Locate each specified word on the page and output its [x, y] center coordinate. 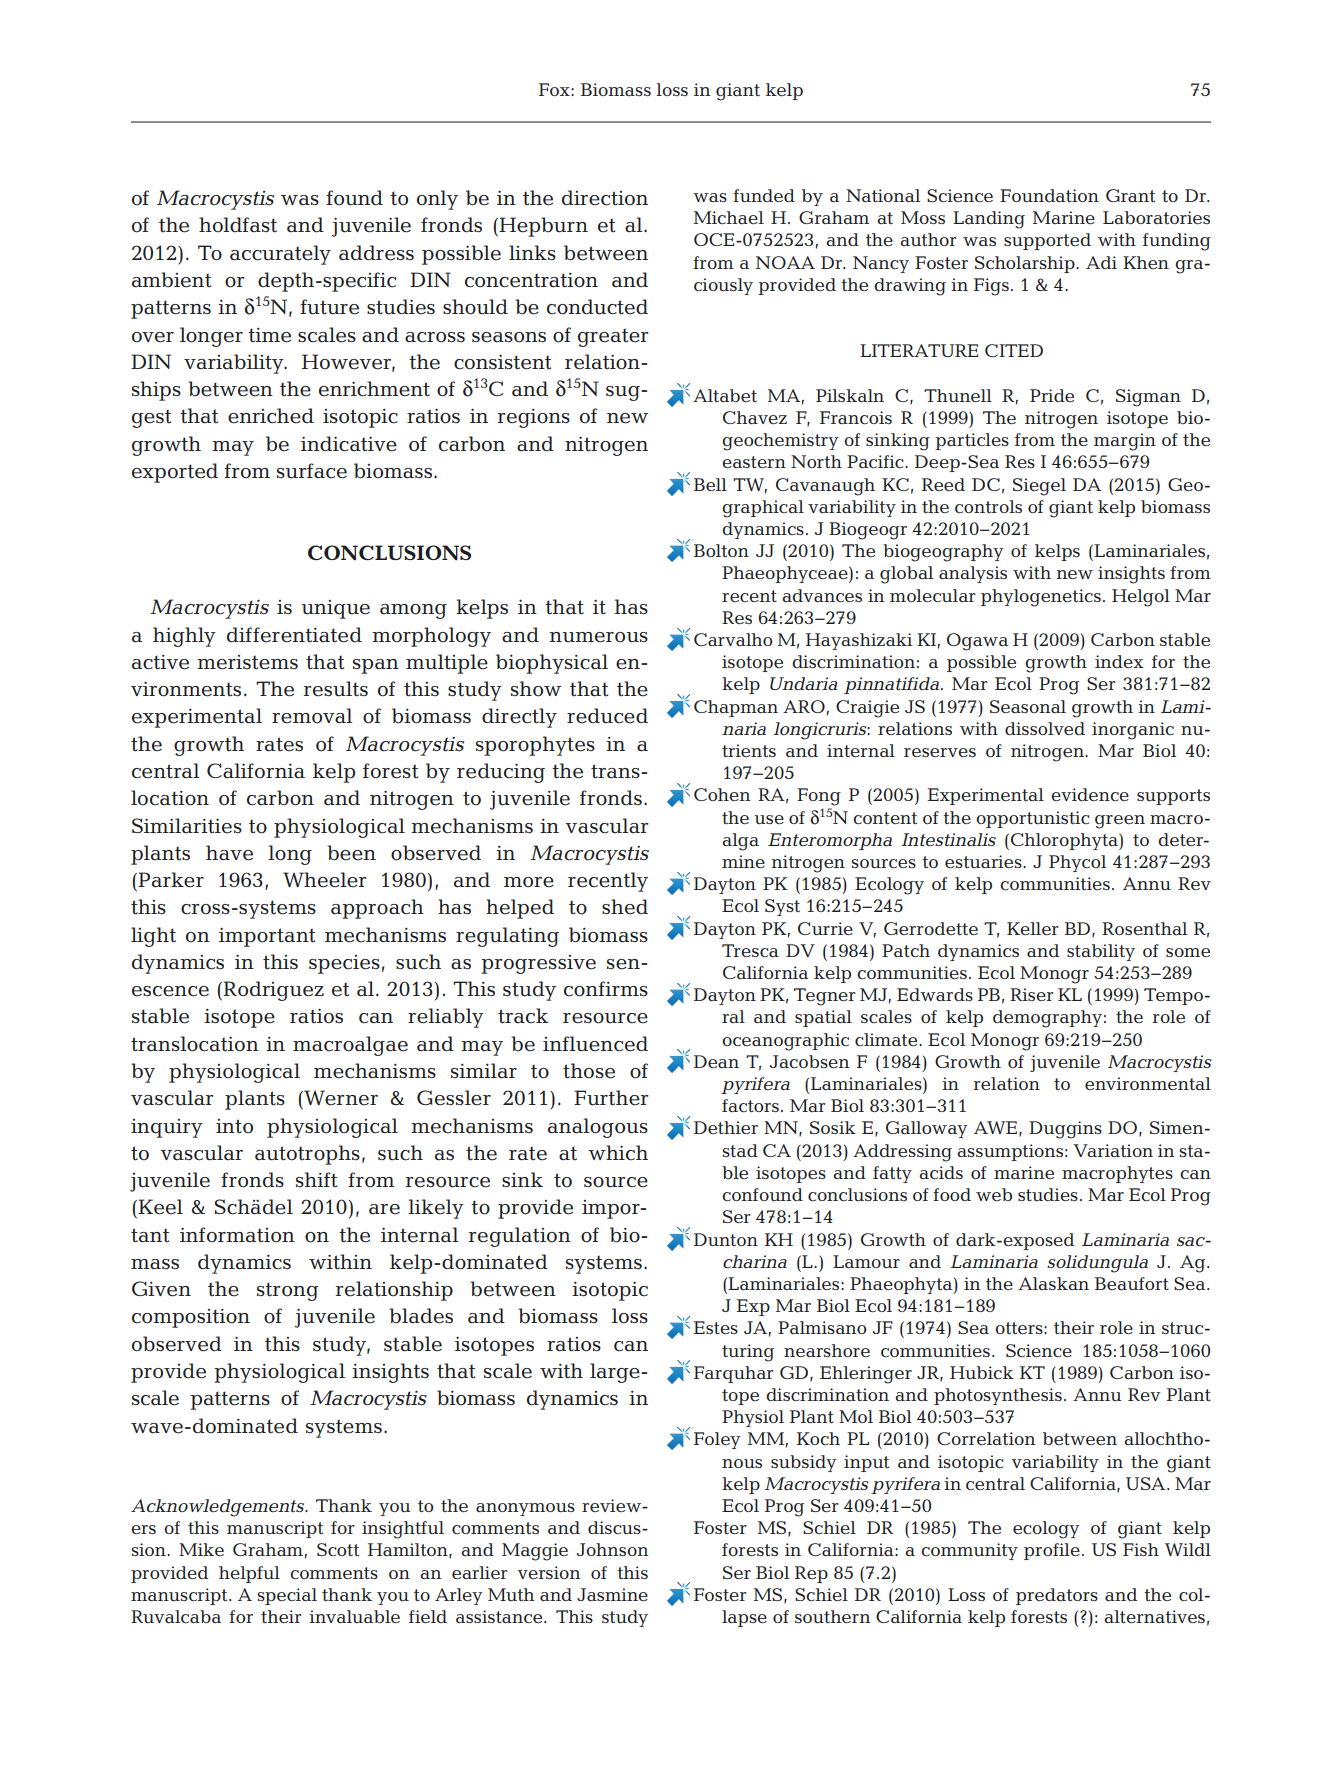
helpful [249, 1574]
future [329, 307]
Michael [729, 217]
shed [625, 907]
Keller [1032, 928]
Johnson [612, 1549]
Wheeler [324, 880]
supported [1047, 241]
